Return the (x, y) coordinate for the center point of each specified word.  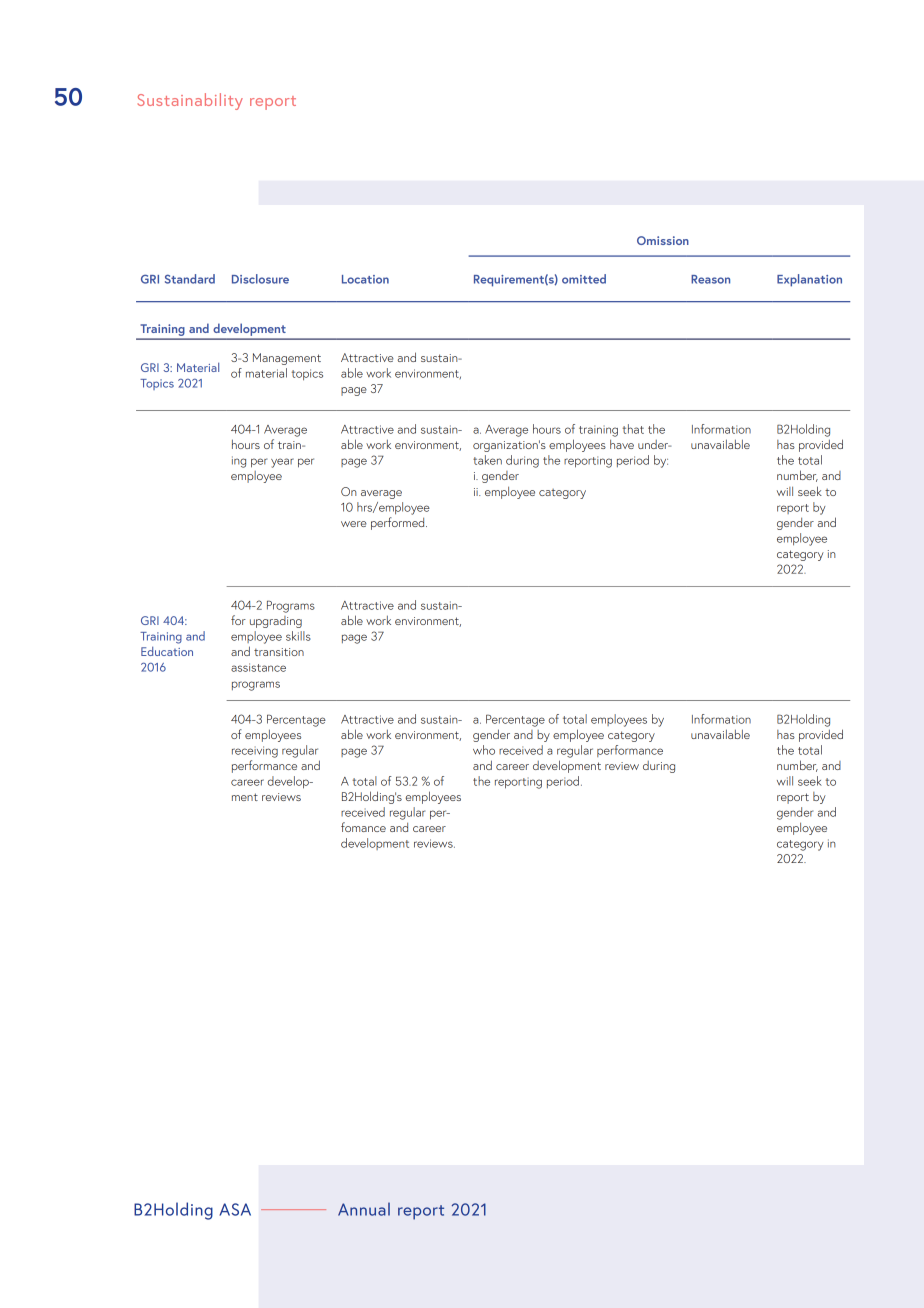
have (622, 444)
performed (399, 523)
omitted (584, 279)
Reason (710, 279)
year (282, 463)
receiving (255, 752)
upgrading (276, 622)
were (354, 524)
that (633, 429)
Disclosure (260, 279)
